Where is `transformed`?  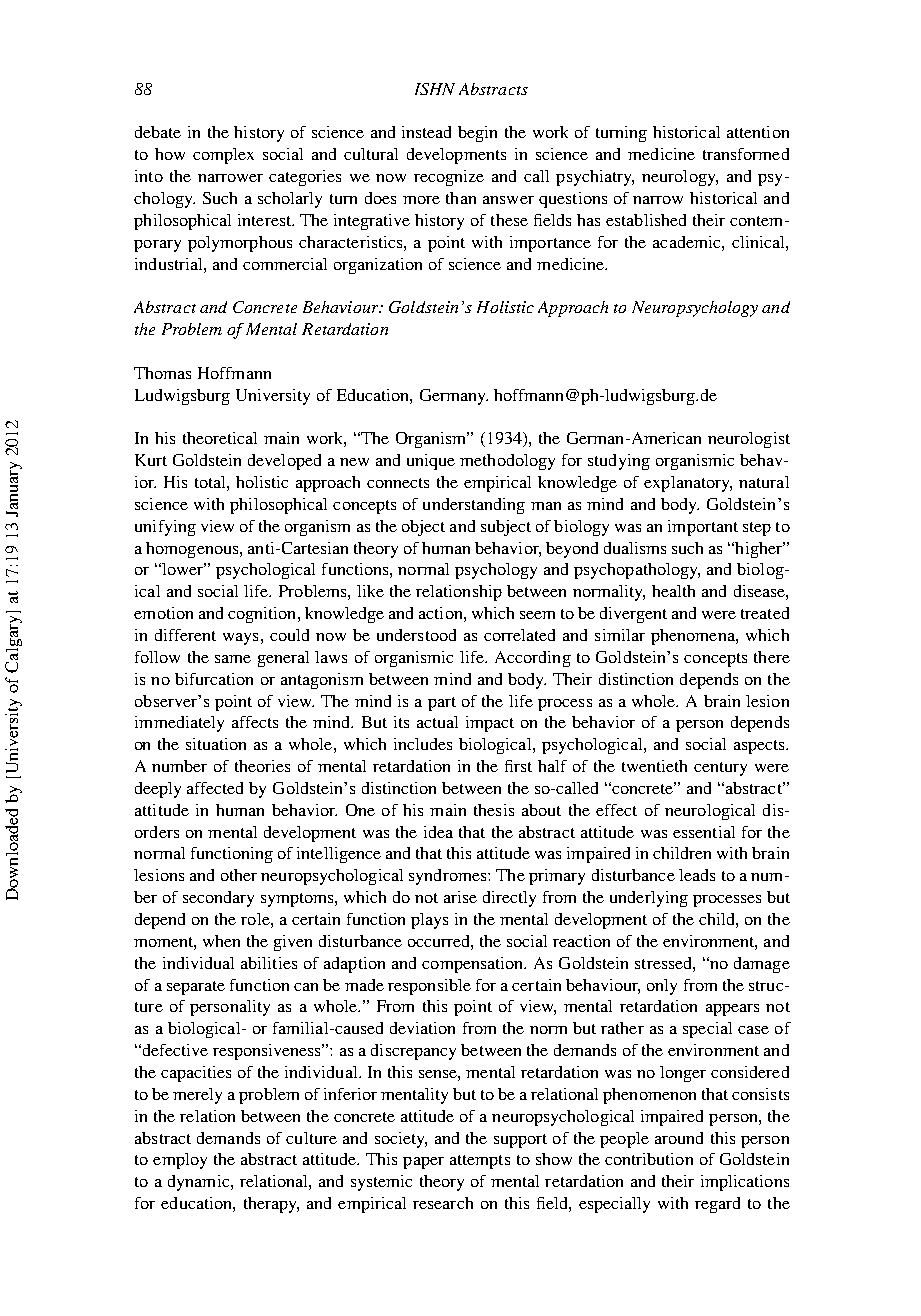 transformed is located at coordinates (746, 154).
